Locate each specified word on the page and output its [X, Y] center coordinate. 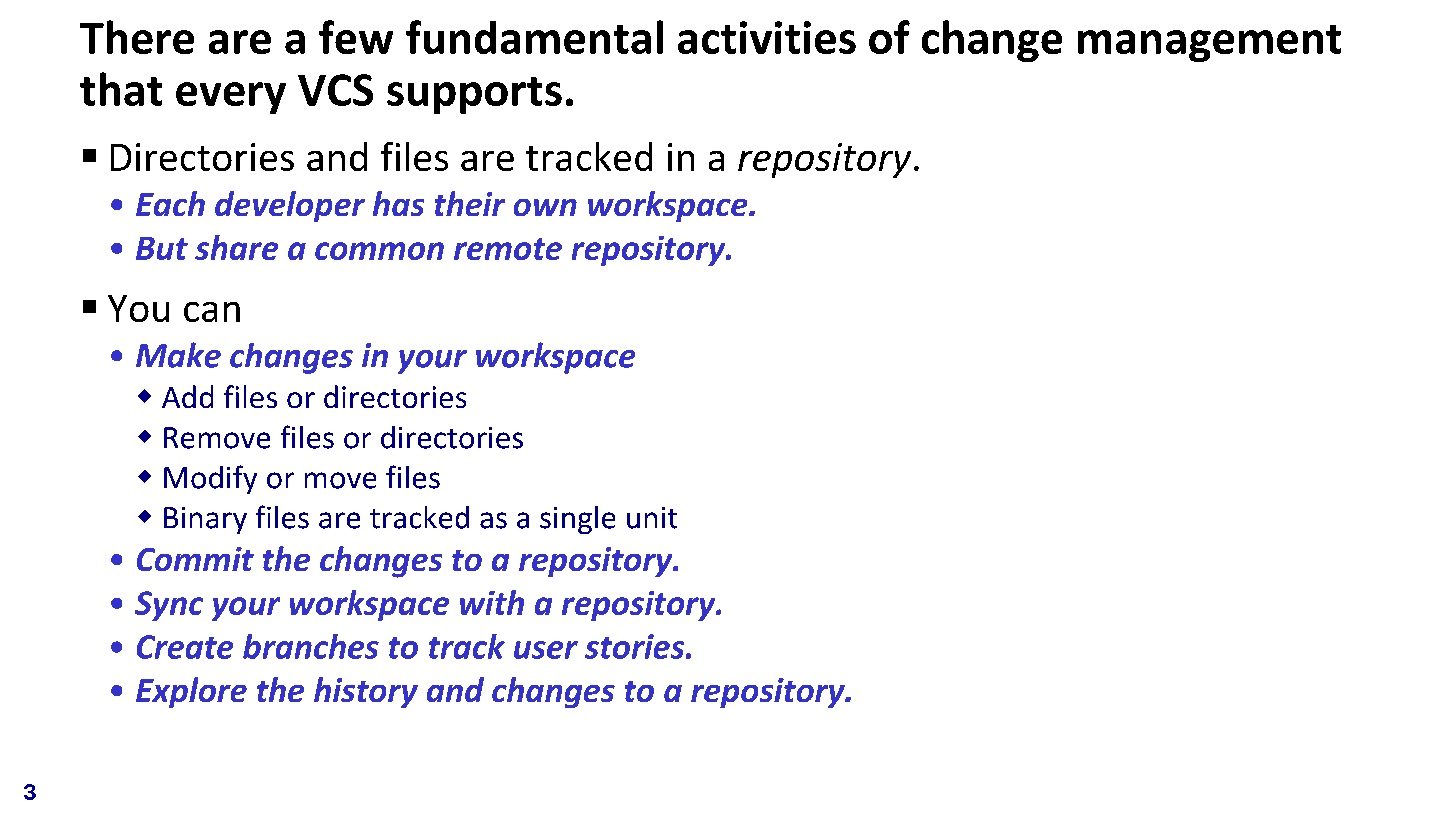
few [356, 37]
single [577, 520]
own [545, 207]
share [236, 247]
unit [652, 518]
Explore [191, 692]
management [1209, 43]
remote [508, 249]
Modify [210, 479]
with [492, 602]
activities [767, 37]
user [546, 650]
